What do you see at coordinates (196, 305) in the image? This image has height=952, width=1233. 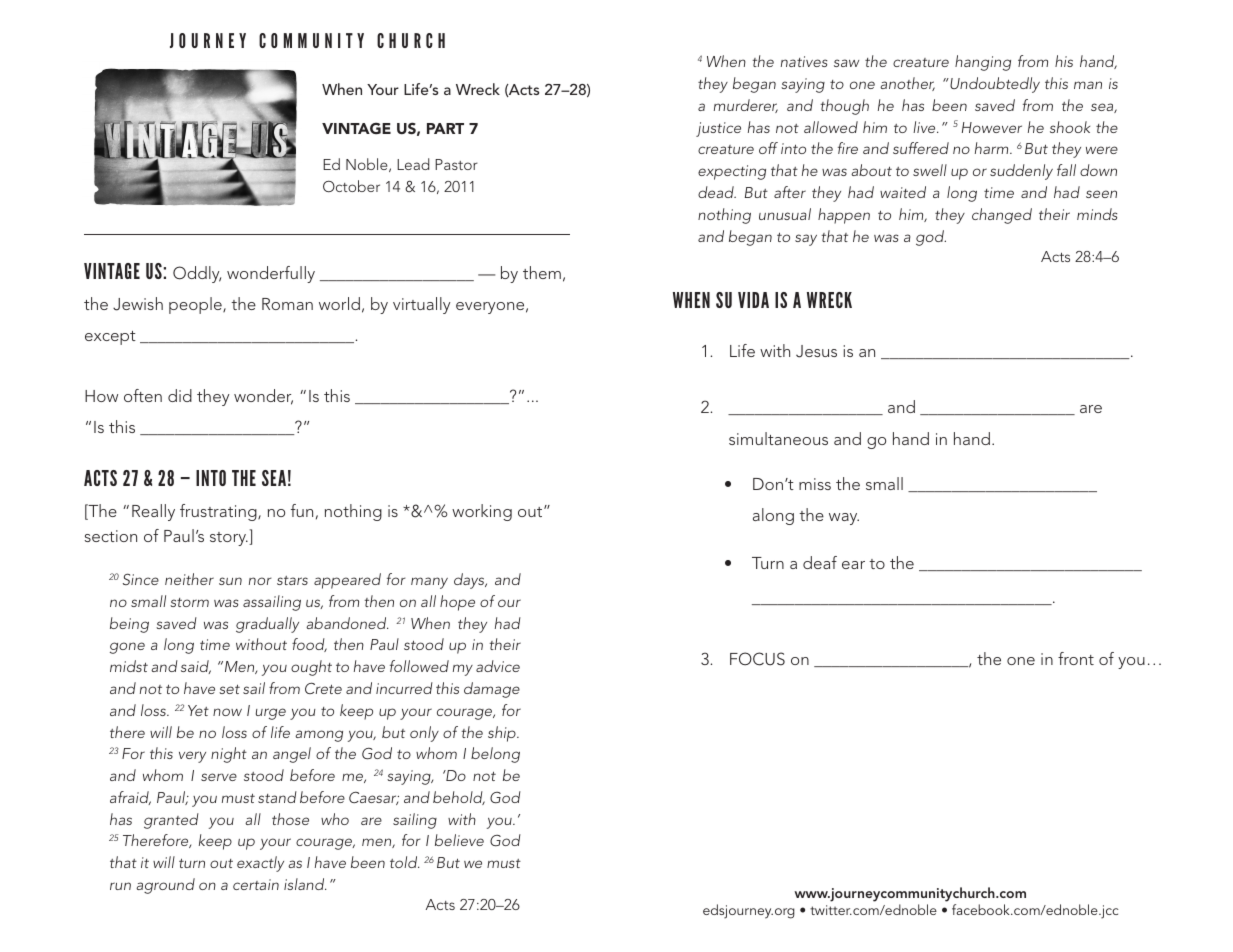 I see `people` at bounding box center [196, 305].
